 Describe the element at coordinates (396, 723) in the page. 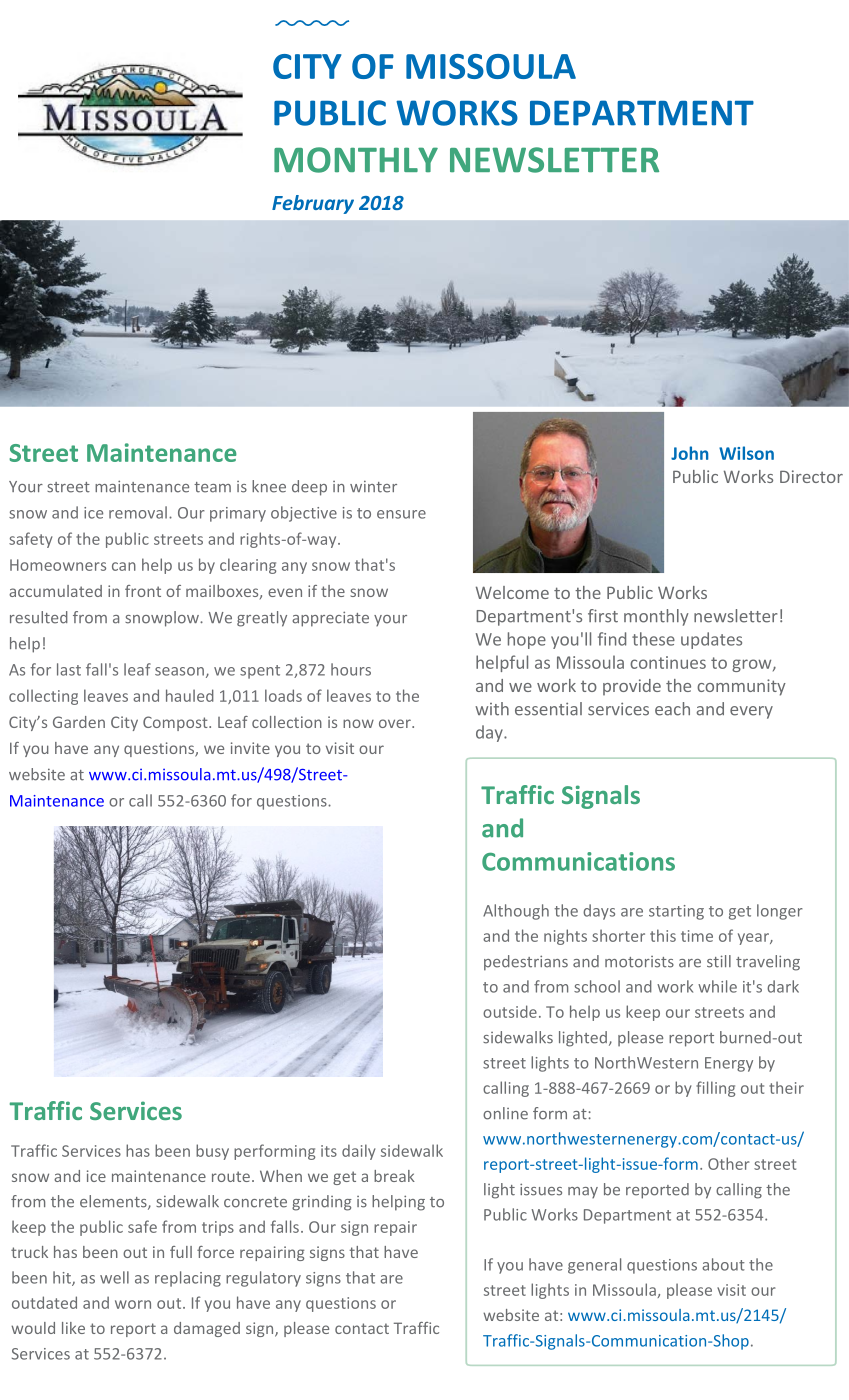

I see `over` at that location.
